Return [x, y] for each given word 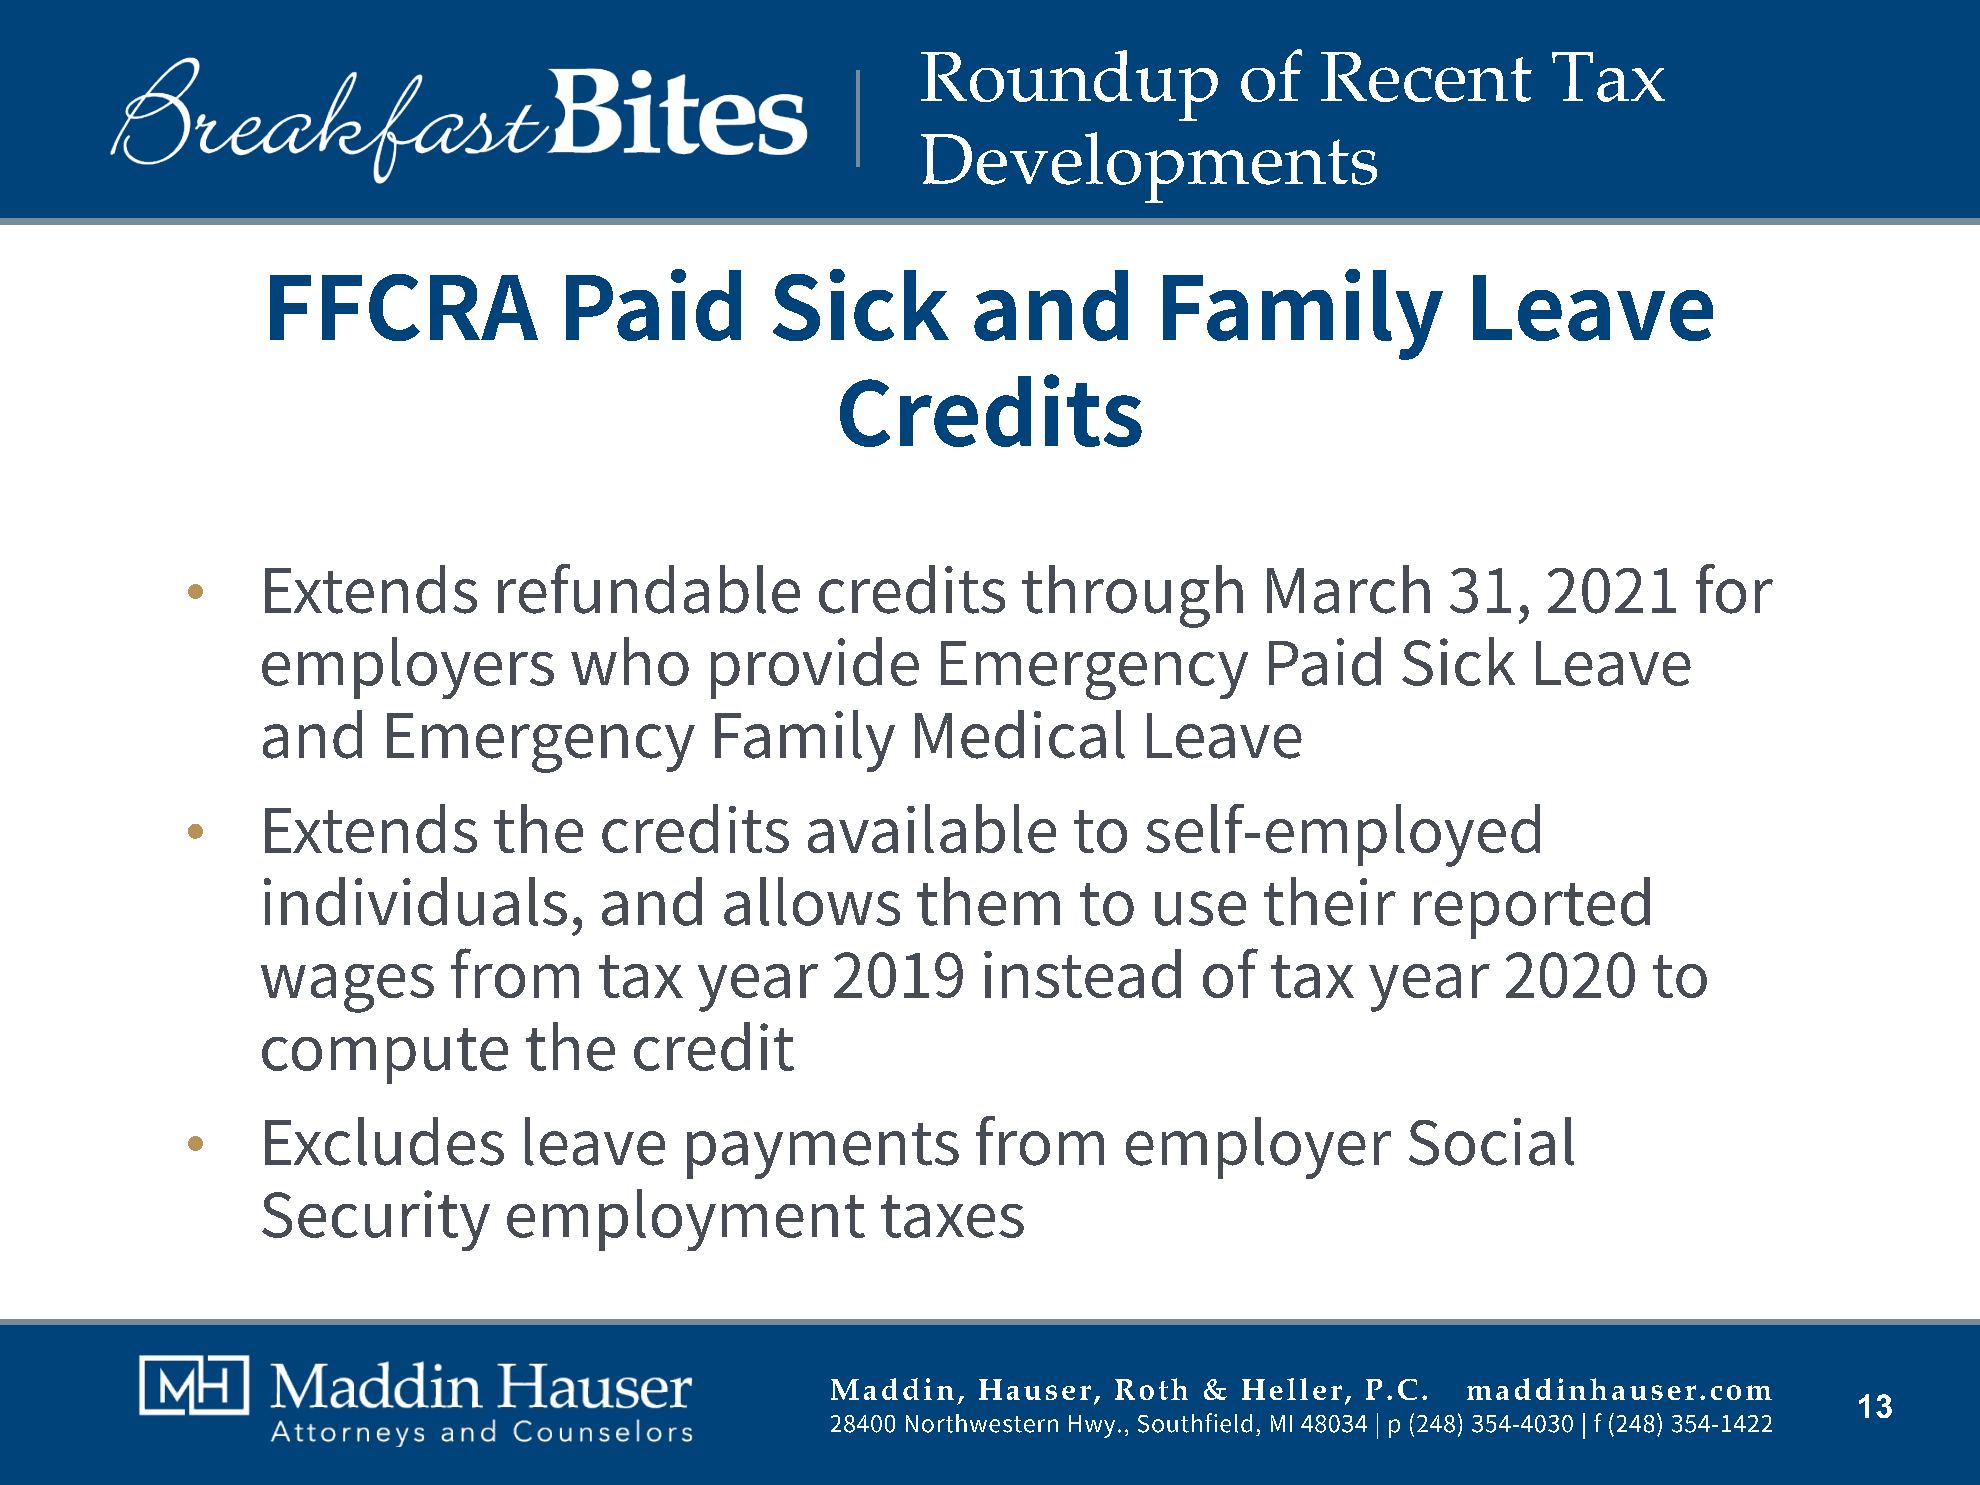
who [630, 661]
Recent [1426, 77]
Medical [1020, 734]
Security [376, 1220]
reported [1532, 908]
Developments [1149, 167]
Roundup [1069, 85]
